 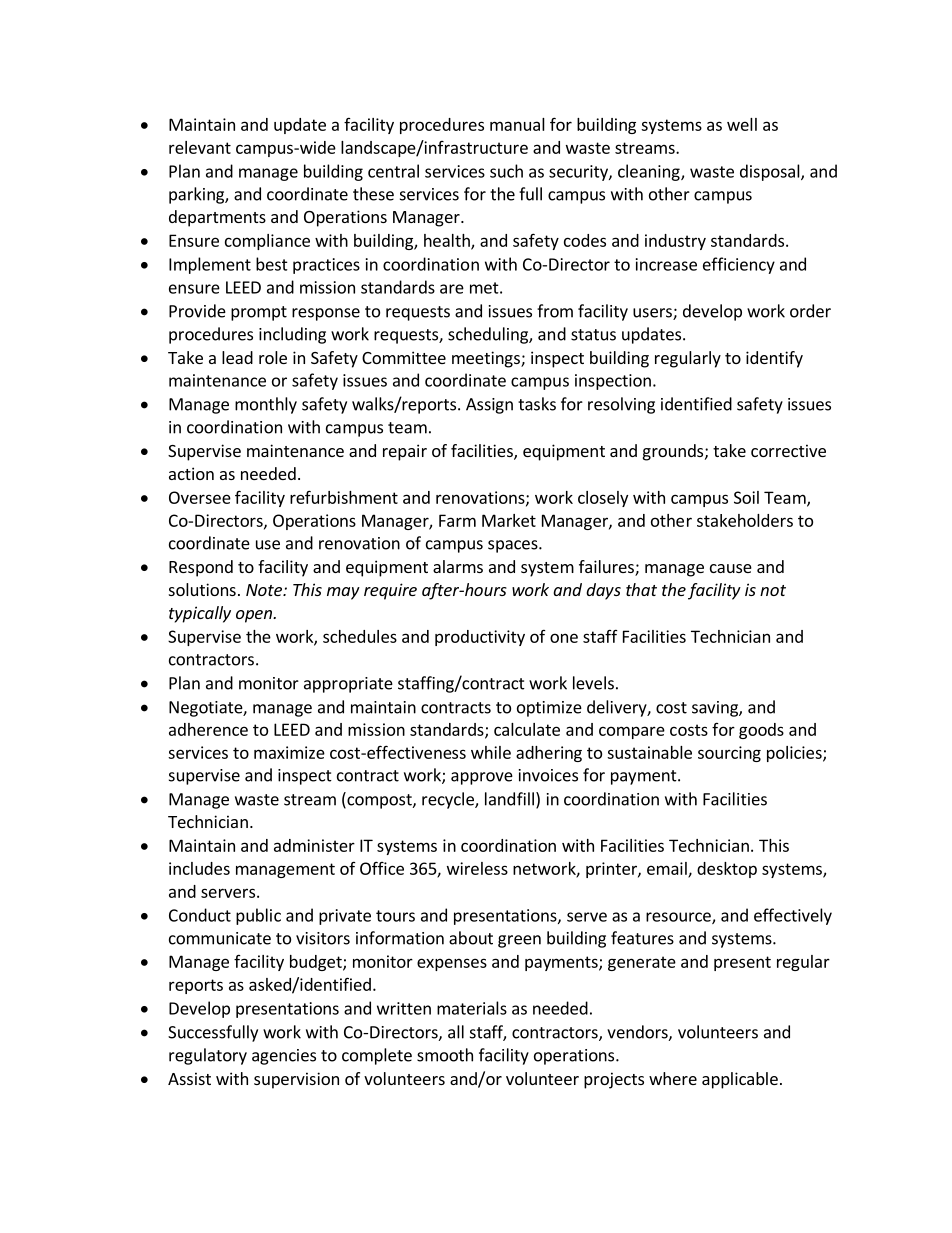 What do you see at coordinates (284, 1057) in the screenshot?
I see `agencies` at bounding box center [284, 1057].
